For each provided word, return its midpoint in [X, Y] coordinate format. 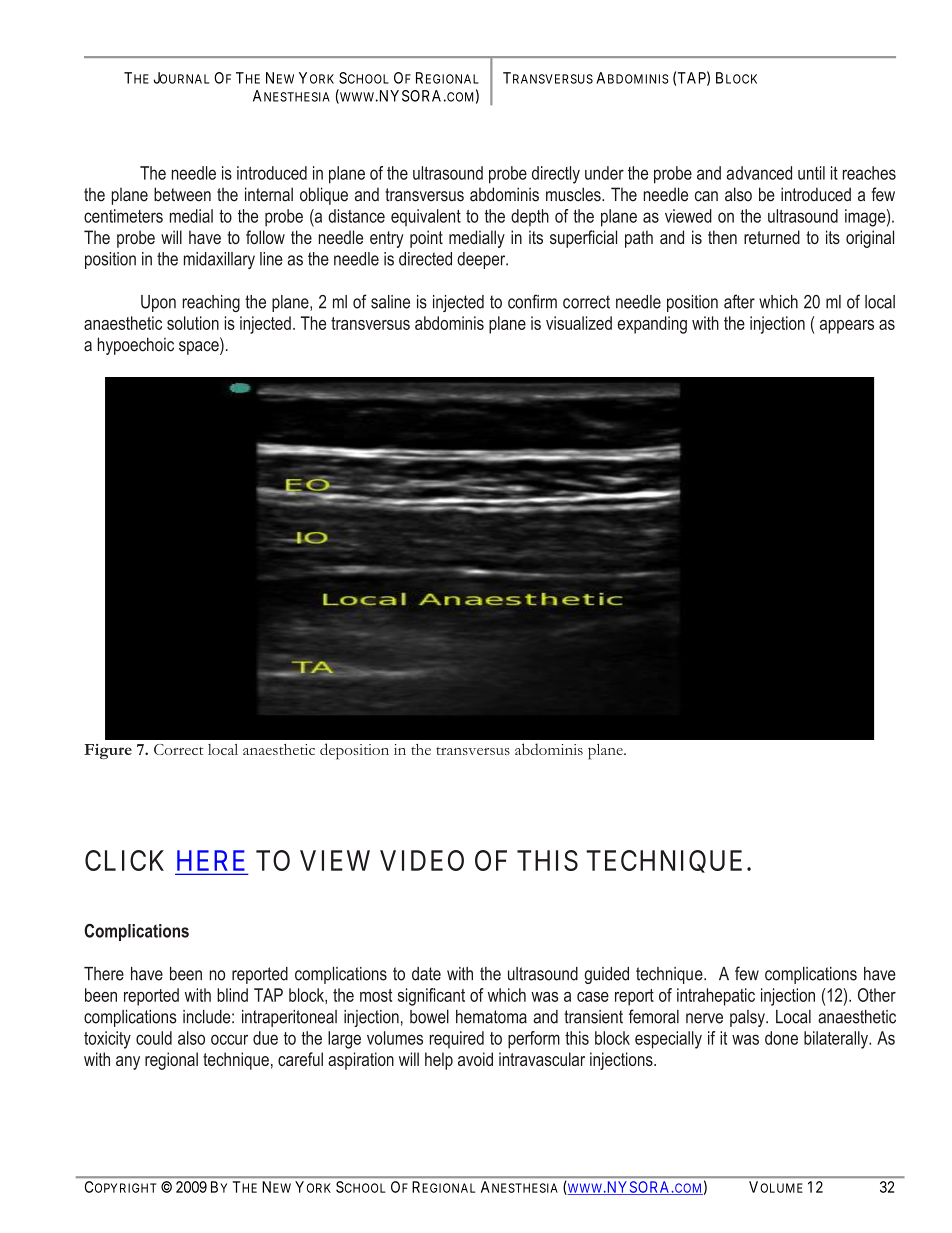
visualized [579, 323]
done [781, 1038]
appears [847, 327]
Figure [108, 751]
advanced [759, 173]
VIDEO [422, 860]
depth [530, 217]
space [200, 348]
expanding [652, 325]
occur [229, 1039]
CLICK [124, 860]
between [182, 194]
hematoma [491, 1017]
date [426, 974]
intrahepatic [716, 997]
